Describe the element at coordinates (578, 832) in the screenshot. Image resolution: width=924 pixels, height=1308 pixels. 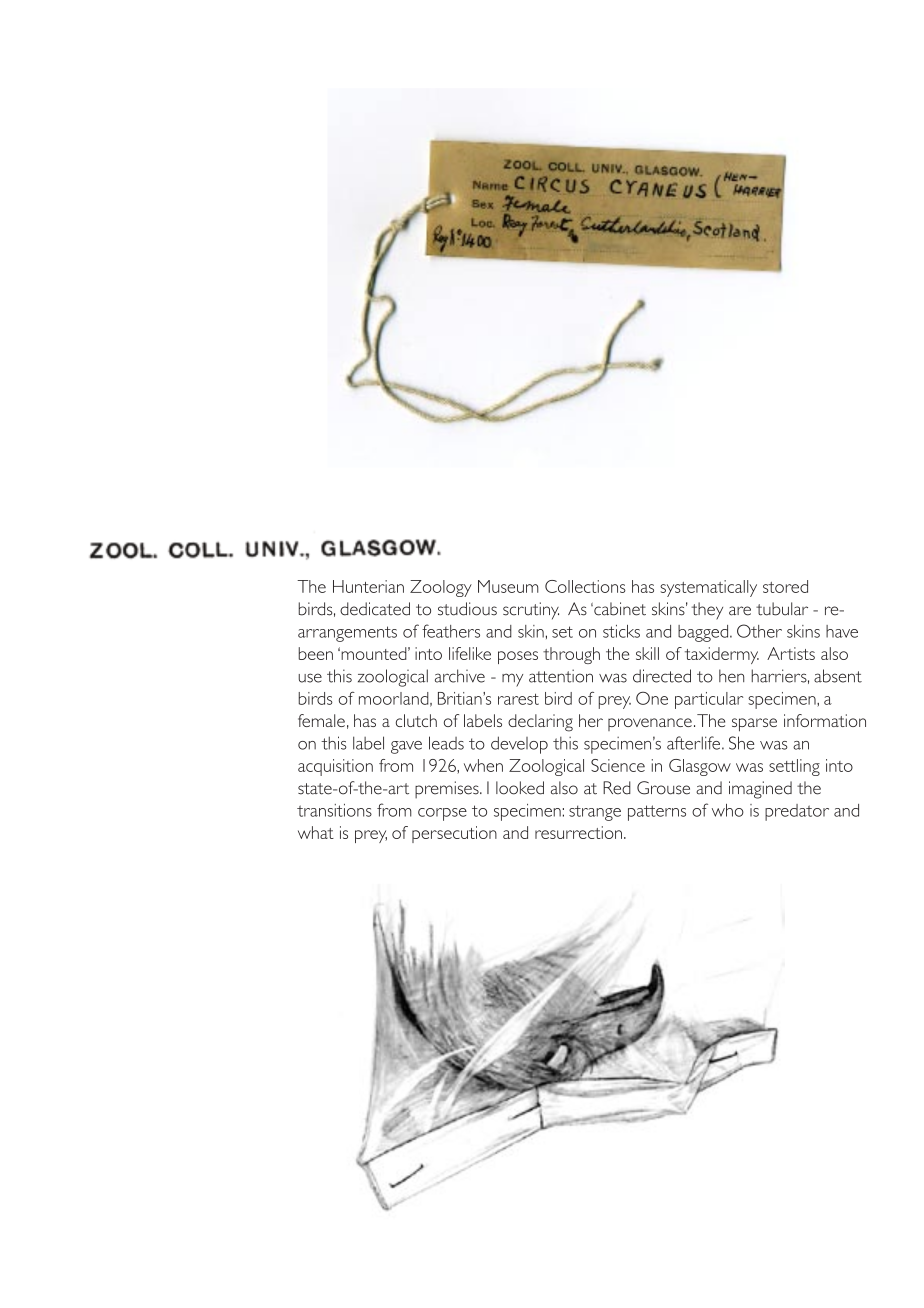
I see `resurrection` at that location.
